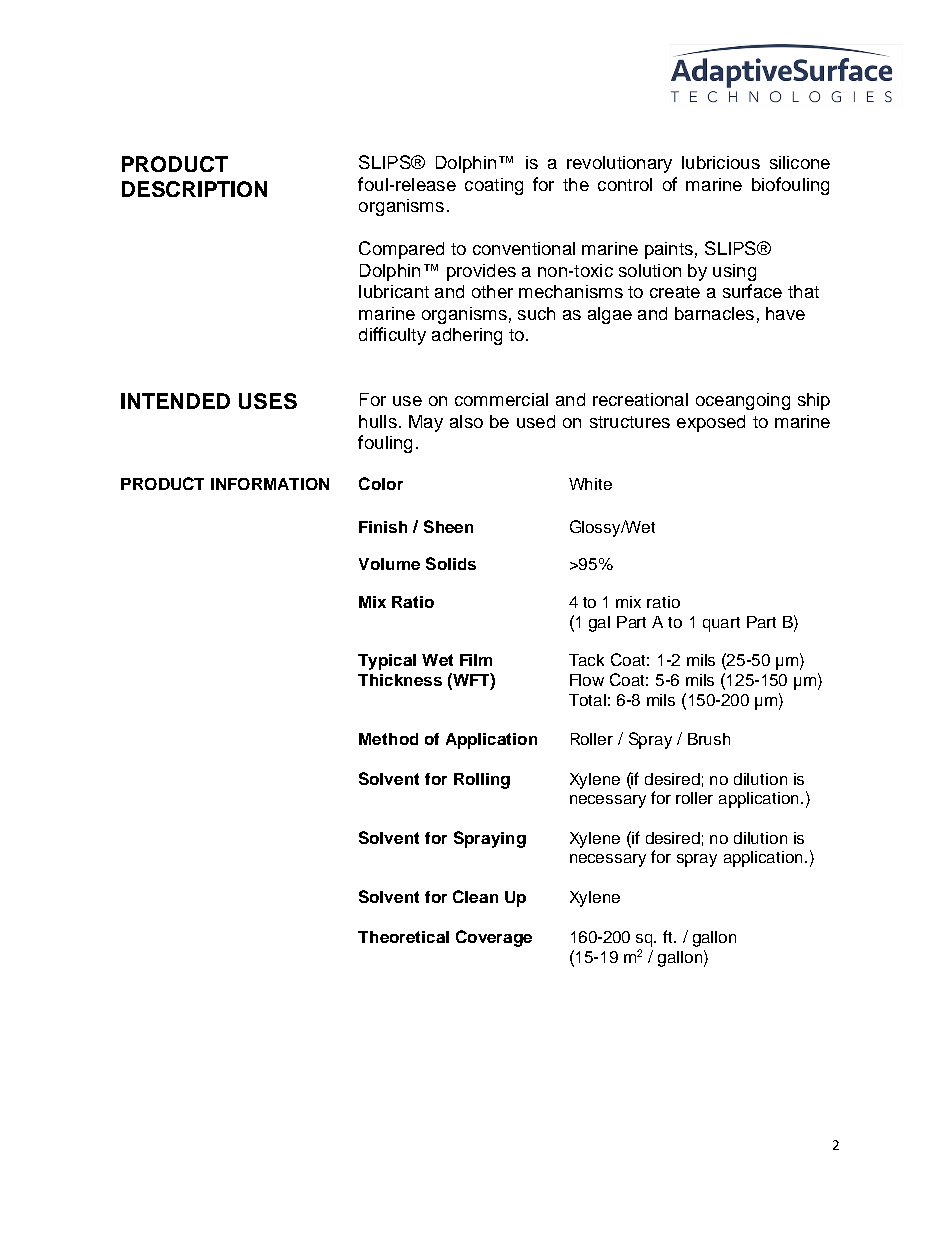 The image size is (952, 1233). I want to click on INFORMATION, so click(270, 484).
